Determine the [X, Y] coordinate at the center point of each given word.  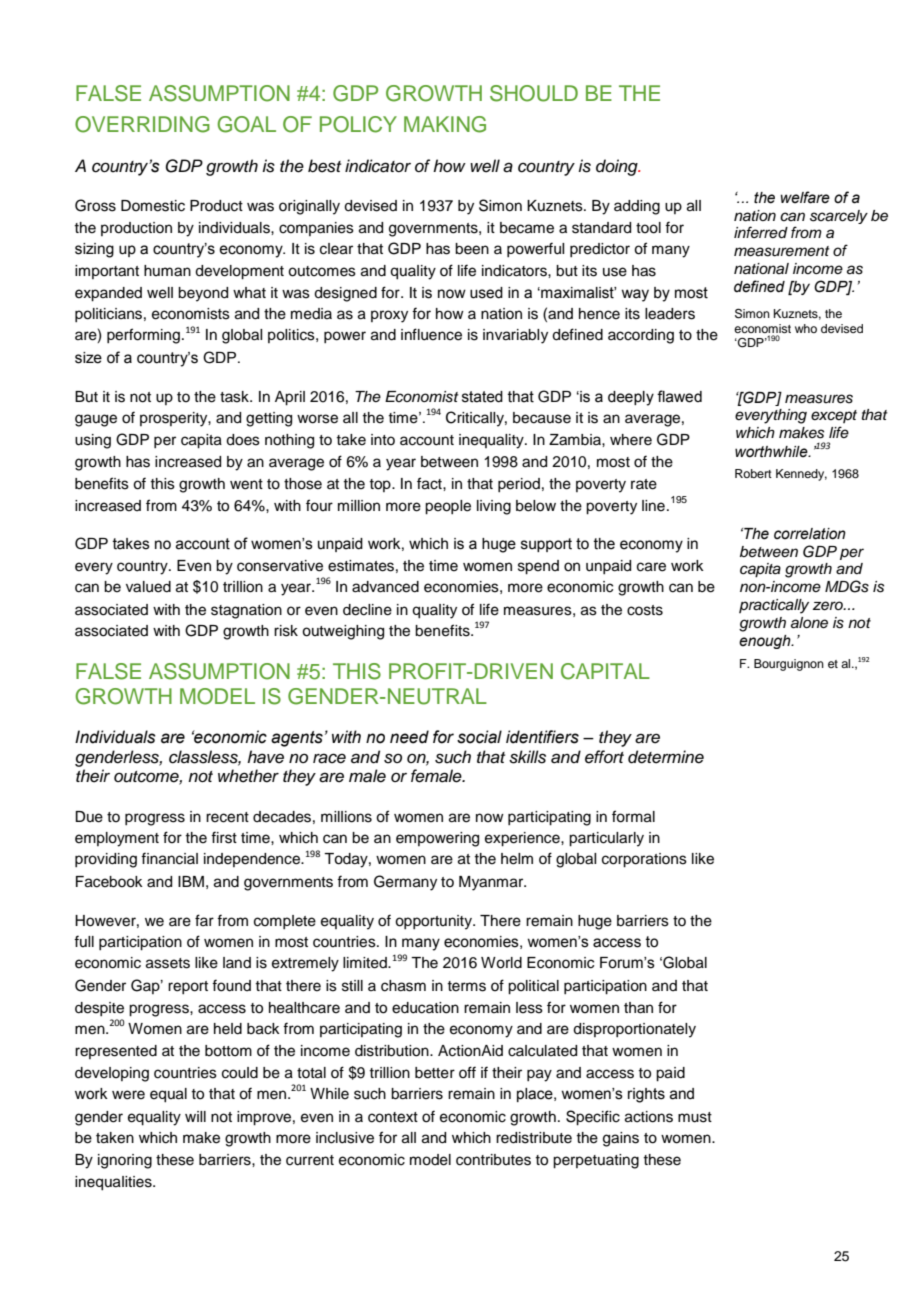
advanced [385, 587]
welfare [805, 197]
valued [148, 587]
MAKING [445, 124]
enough [766, 642]
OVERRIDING [142, 124]
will [195, 1116]
